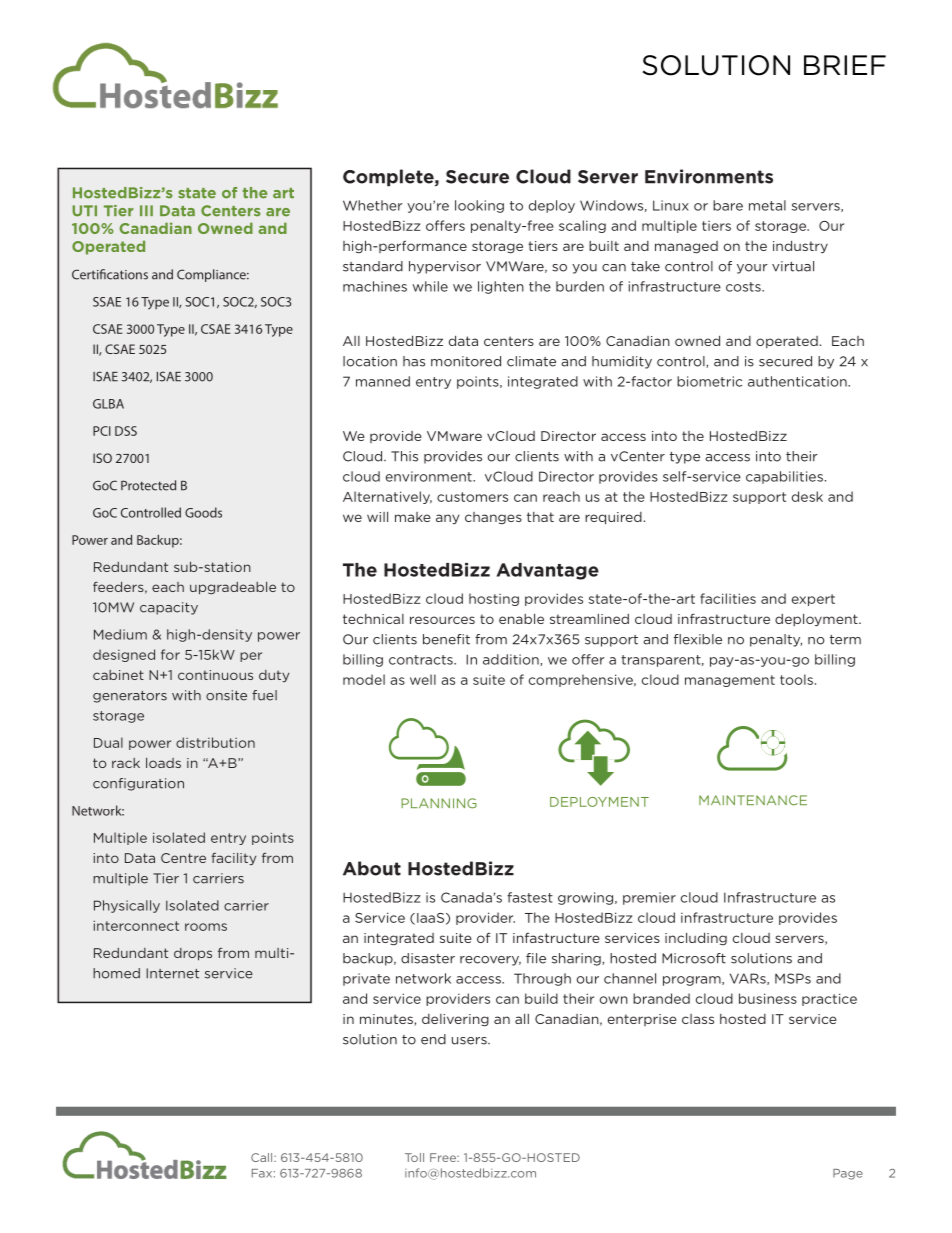  Describe the element at coordinates (414, 1157) in the page. I see `Toll` at that location.
